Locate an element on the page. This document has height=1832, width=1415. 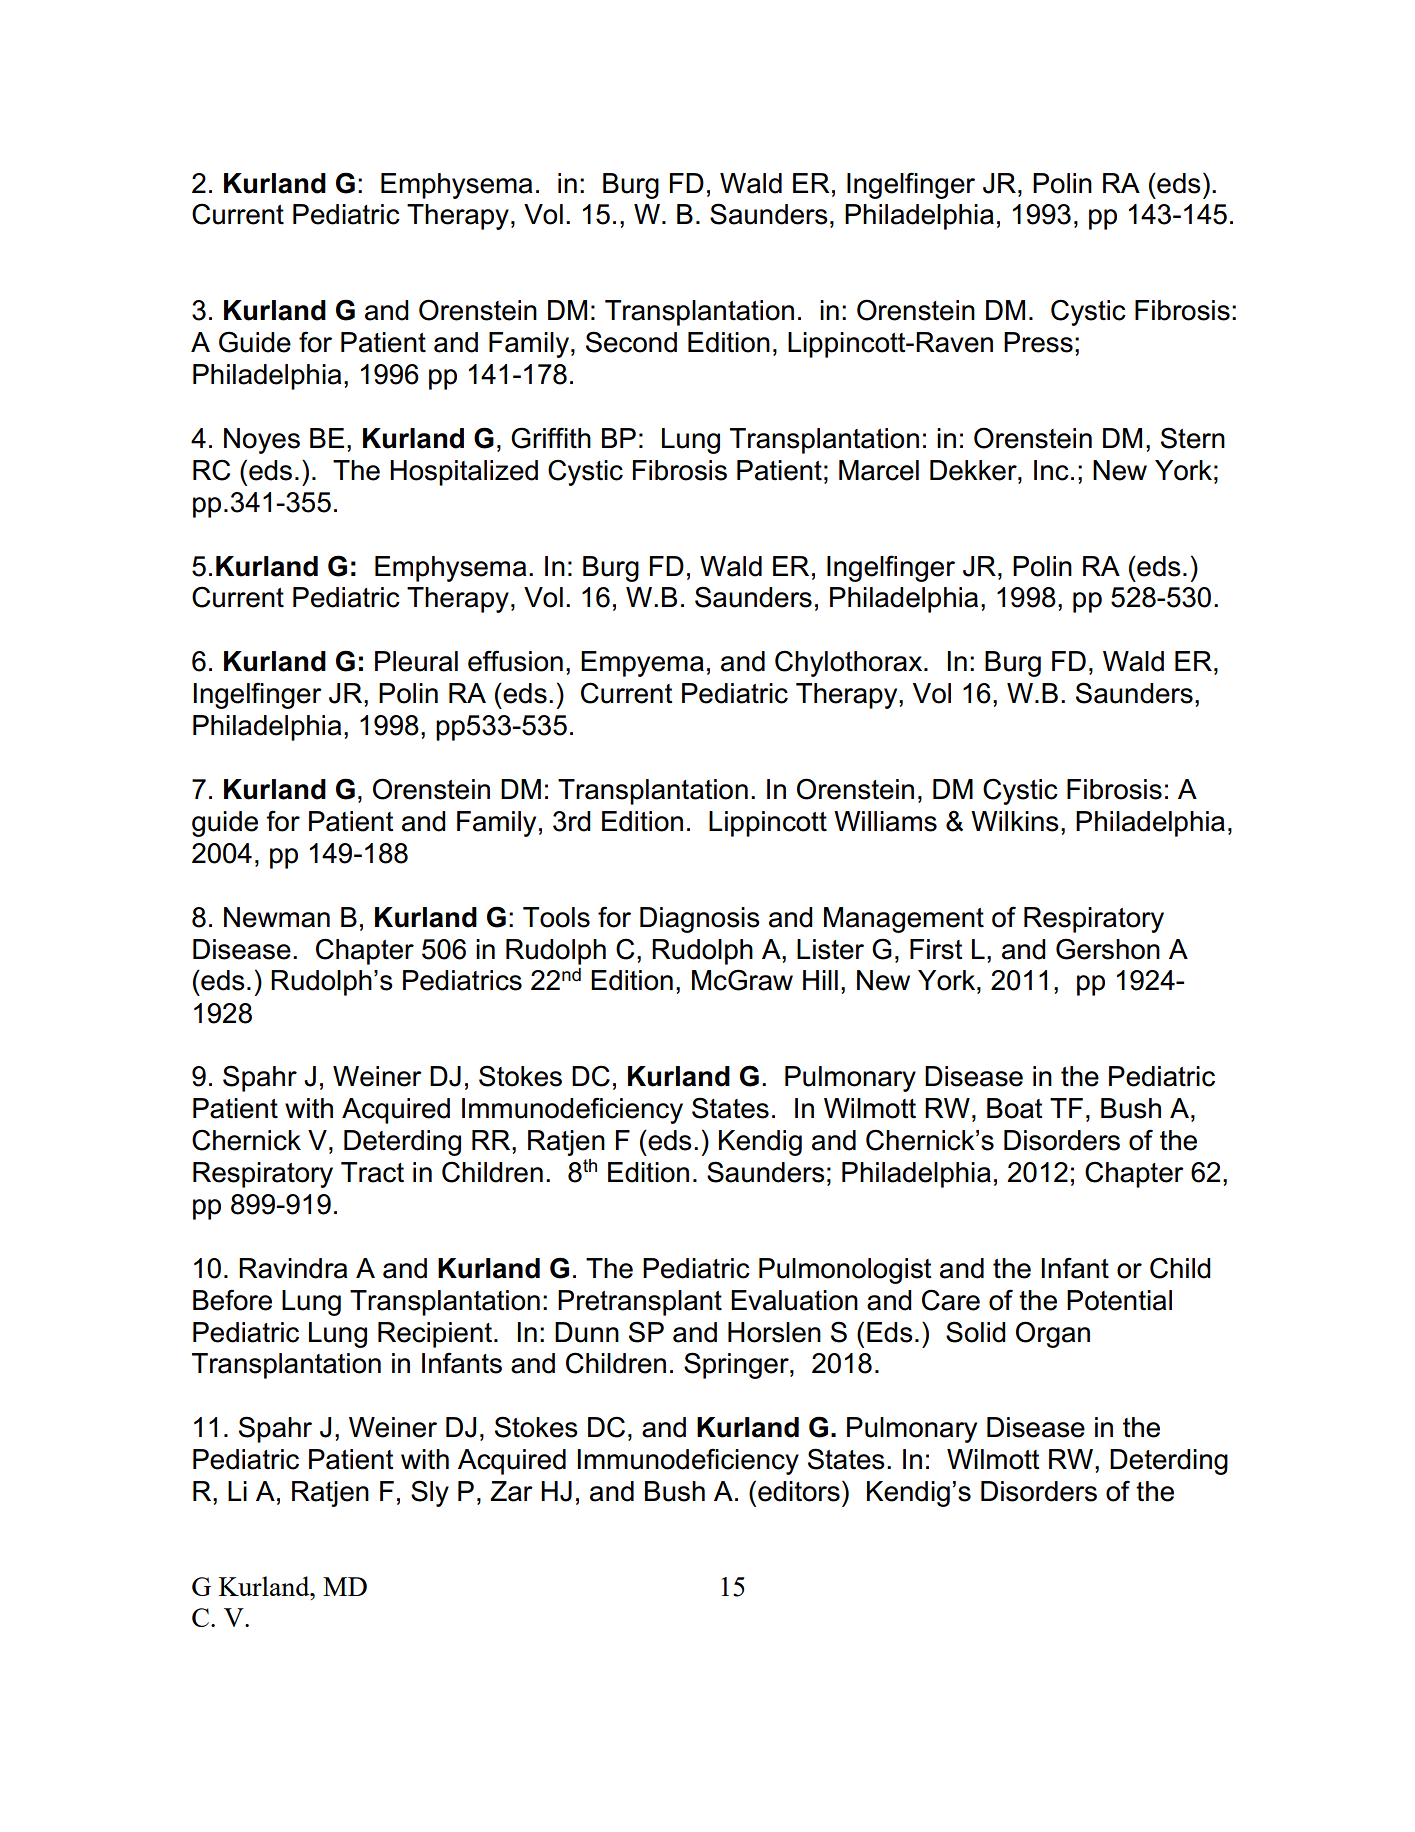
Newman is located at coordinates (277, 917).
